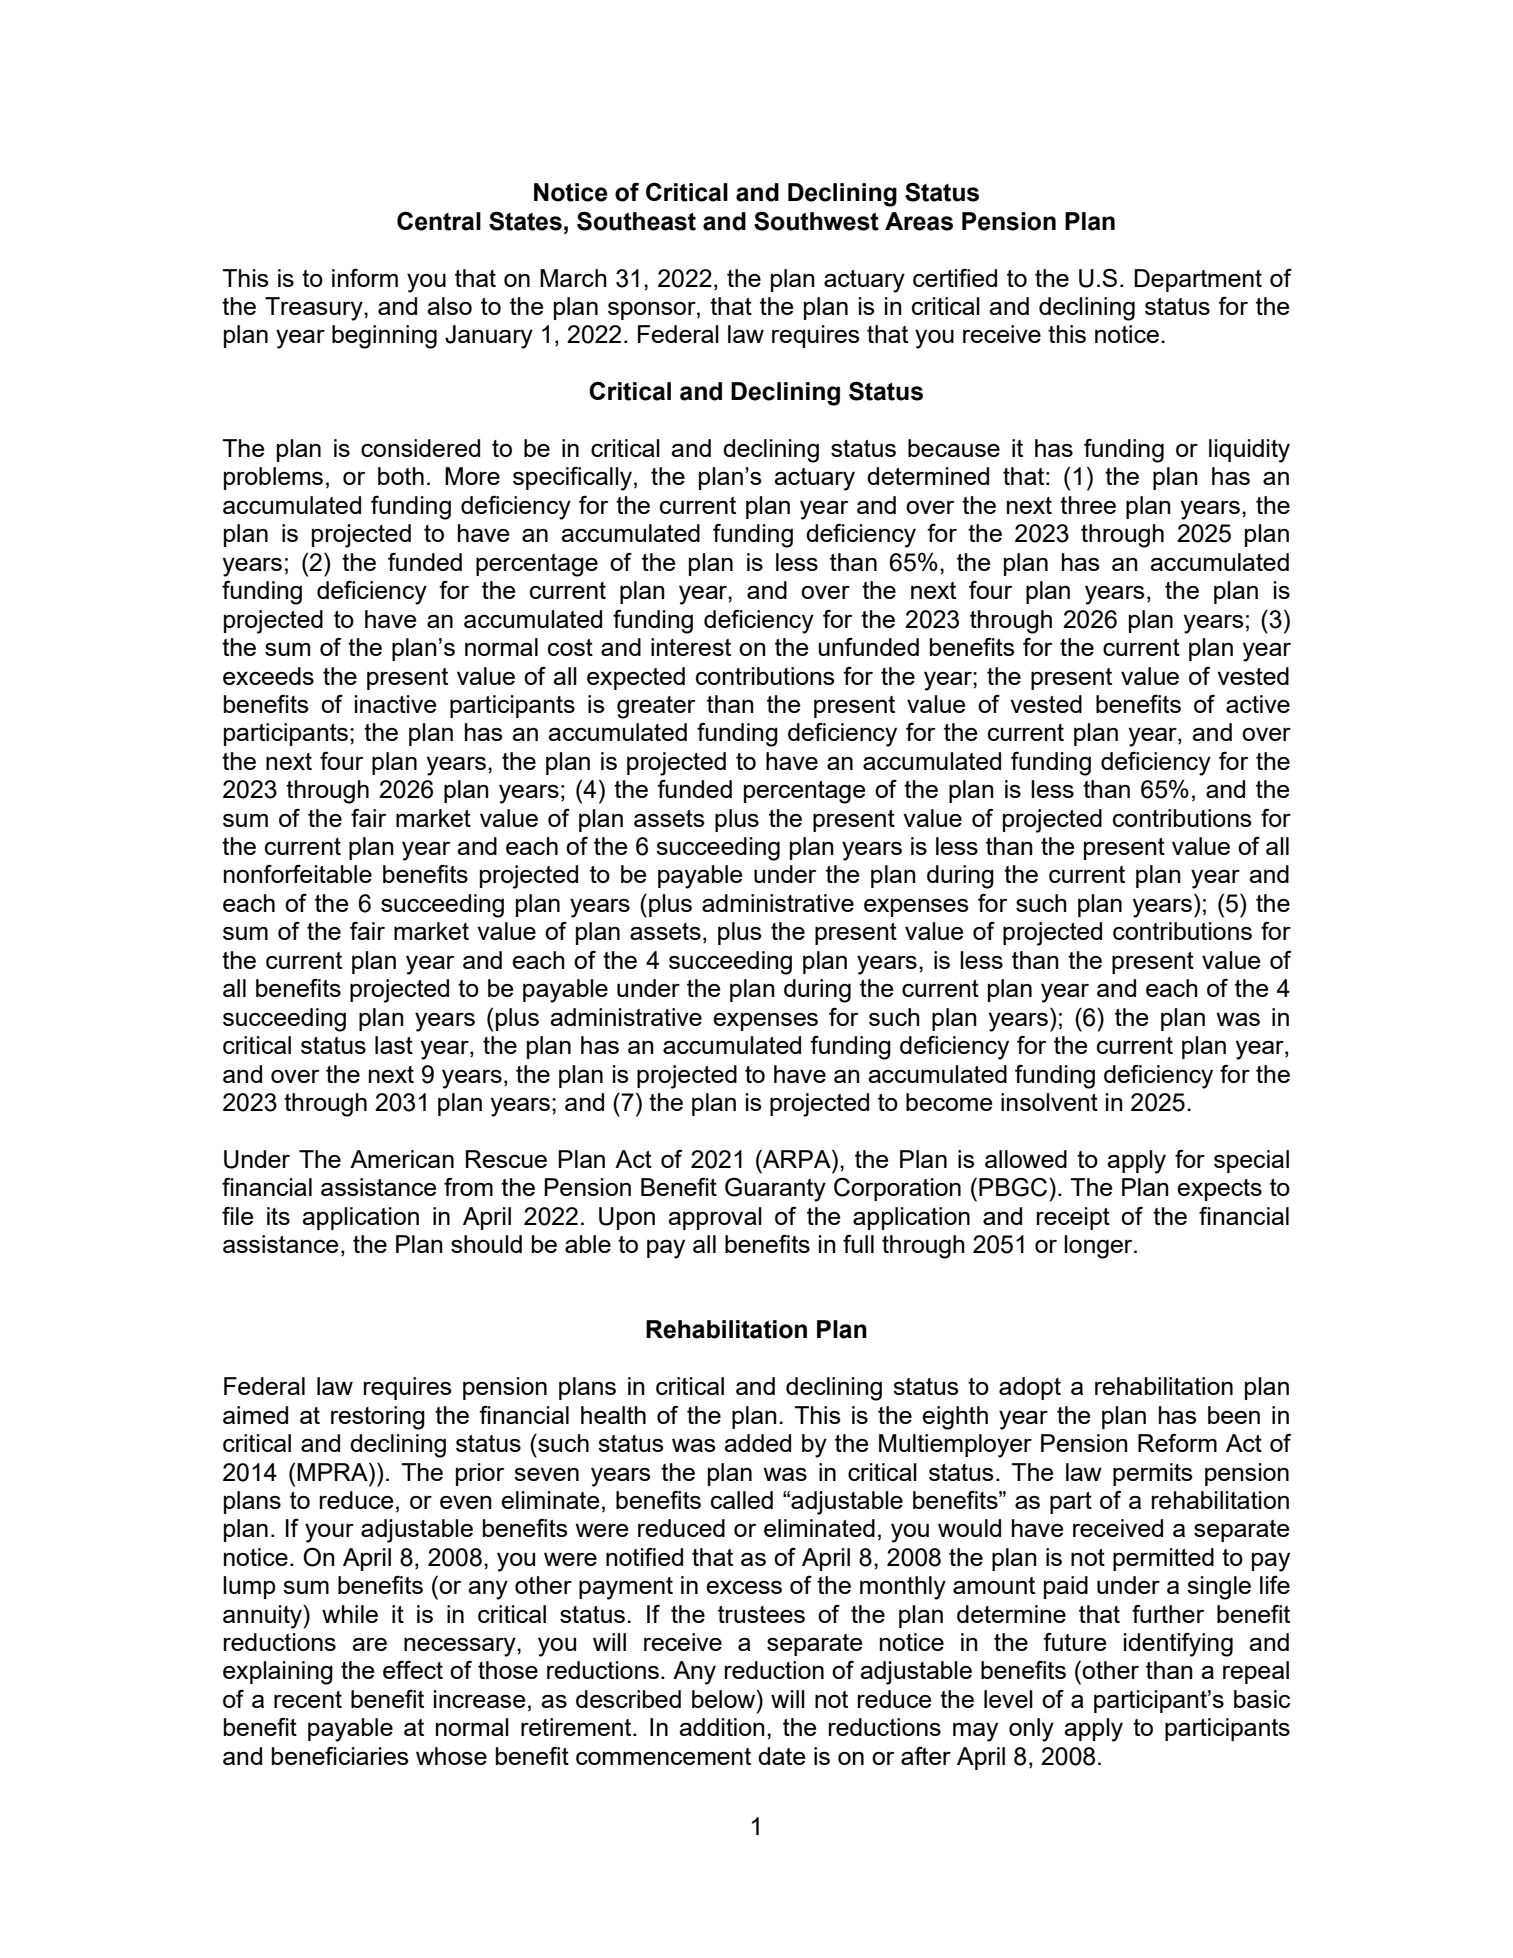 Image resolution: width=1513 pixels, height=1958 pixels. Describe the element at coordinates (1049, 1102) in the image. I see `insolvent` at that location.
